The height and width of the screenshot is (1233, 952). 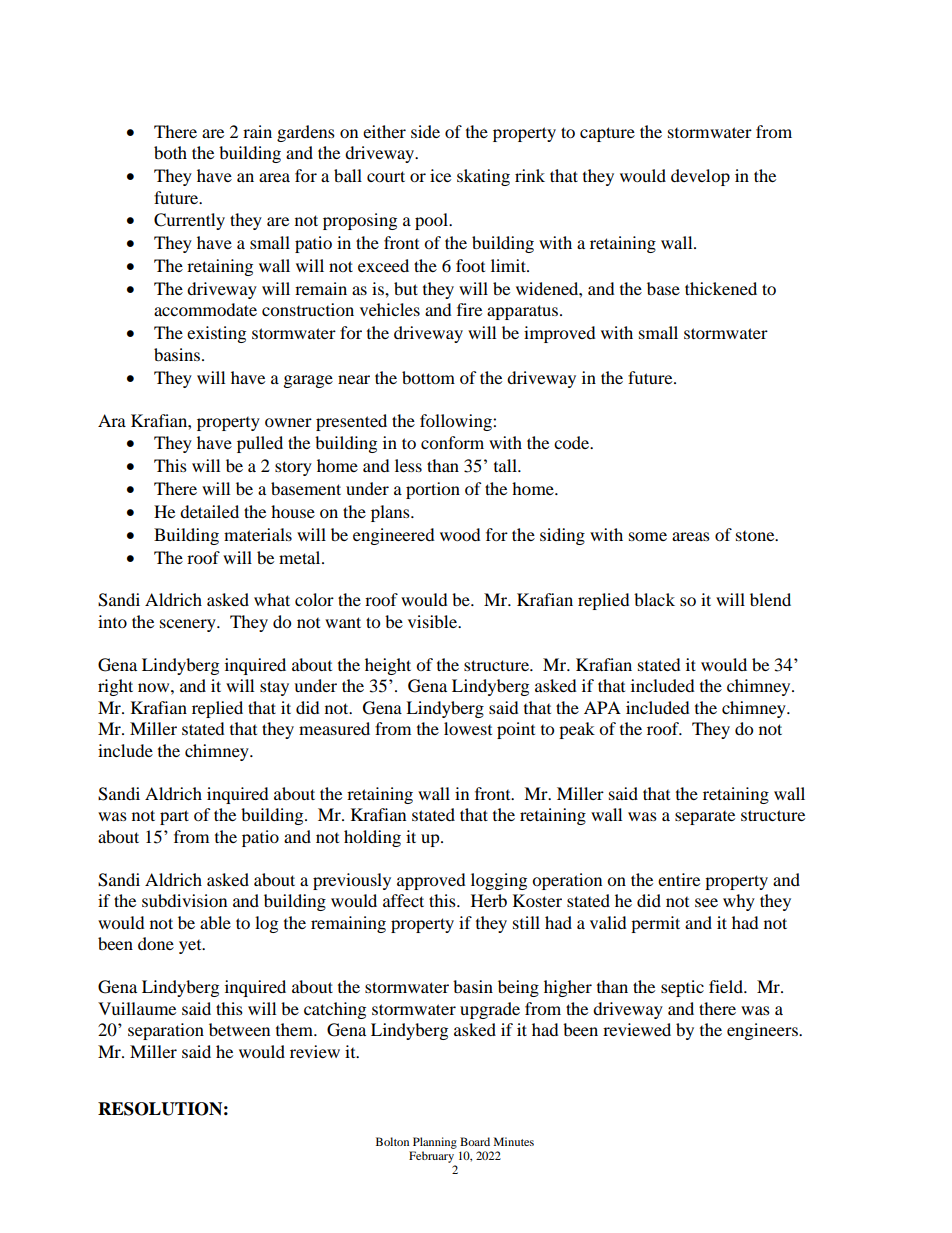 I want to click on both, so click(x=170, y=152).
